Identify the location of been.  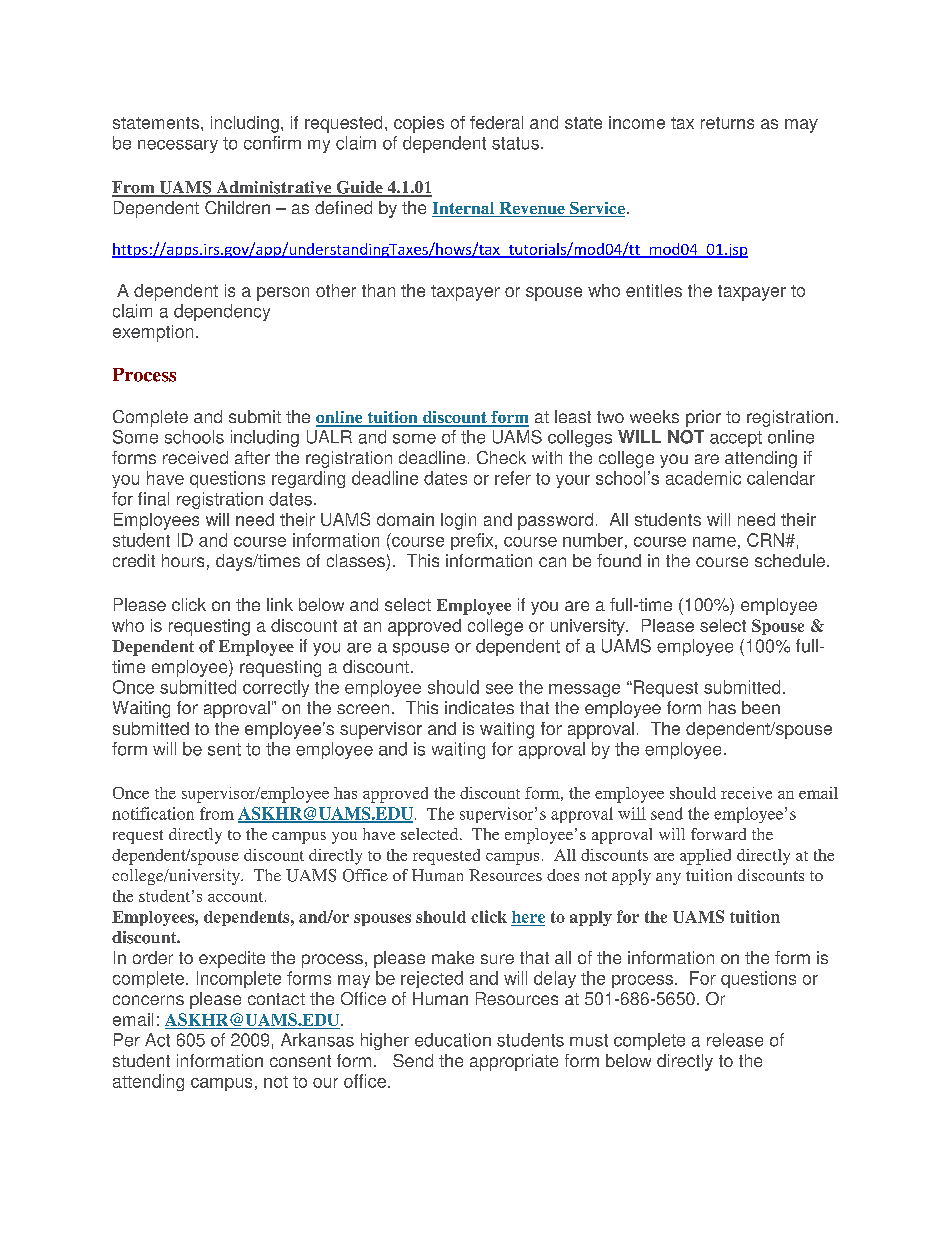
(761, 707).
